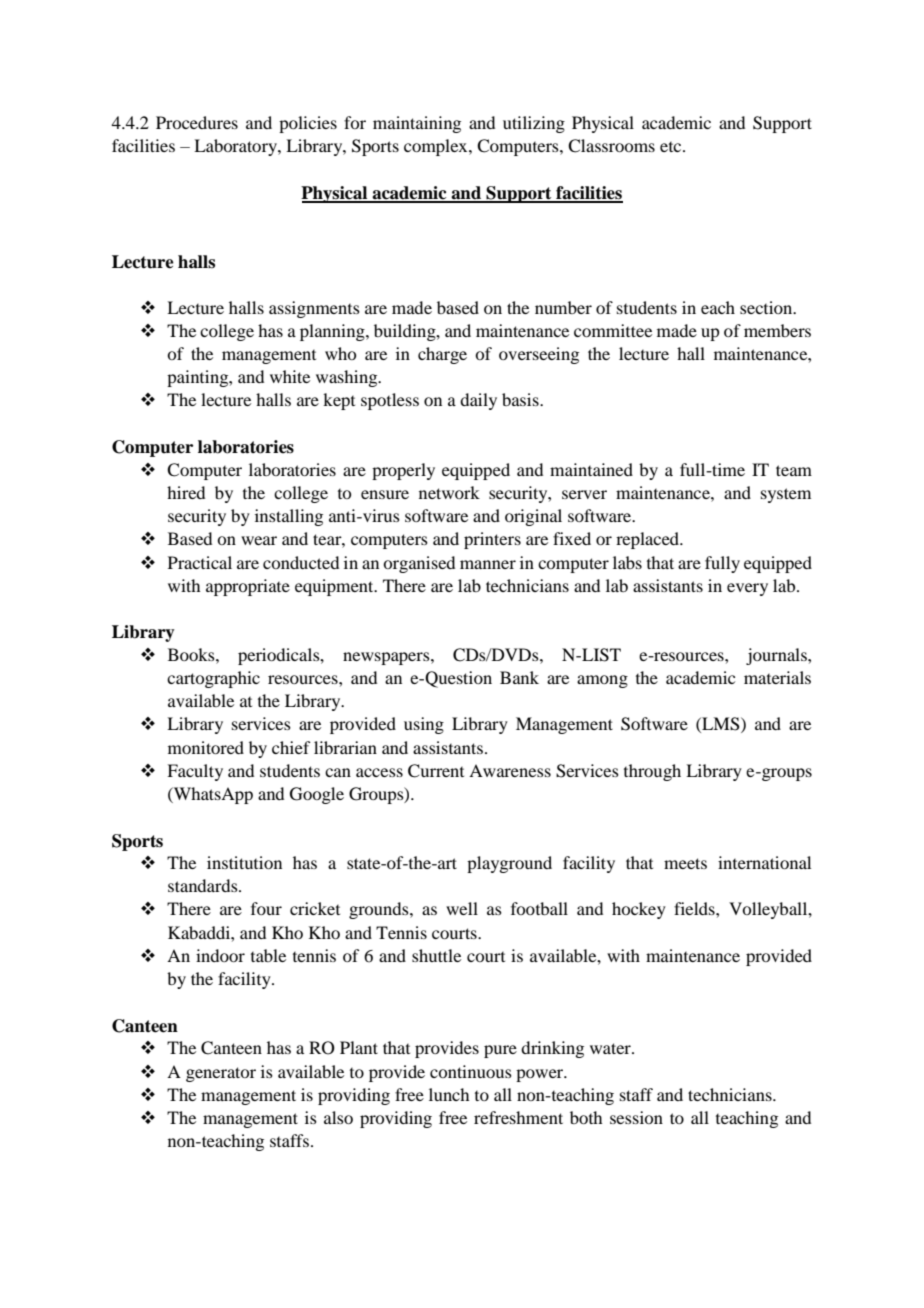  Describe the element at coordinates (747, 589) in the image. I see `every` at that location.
